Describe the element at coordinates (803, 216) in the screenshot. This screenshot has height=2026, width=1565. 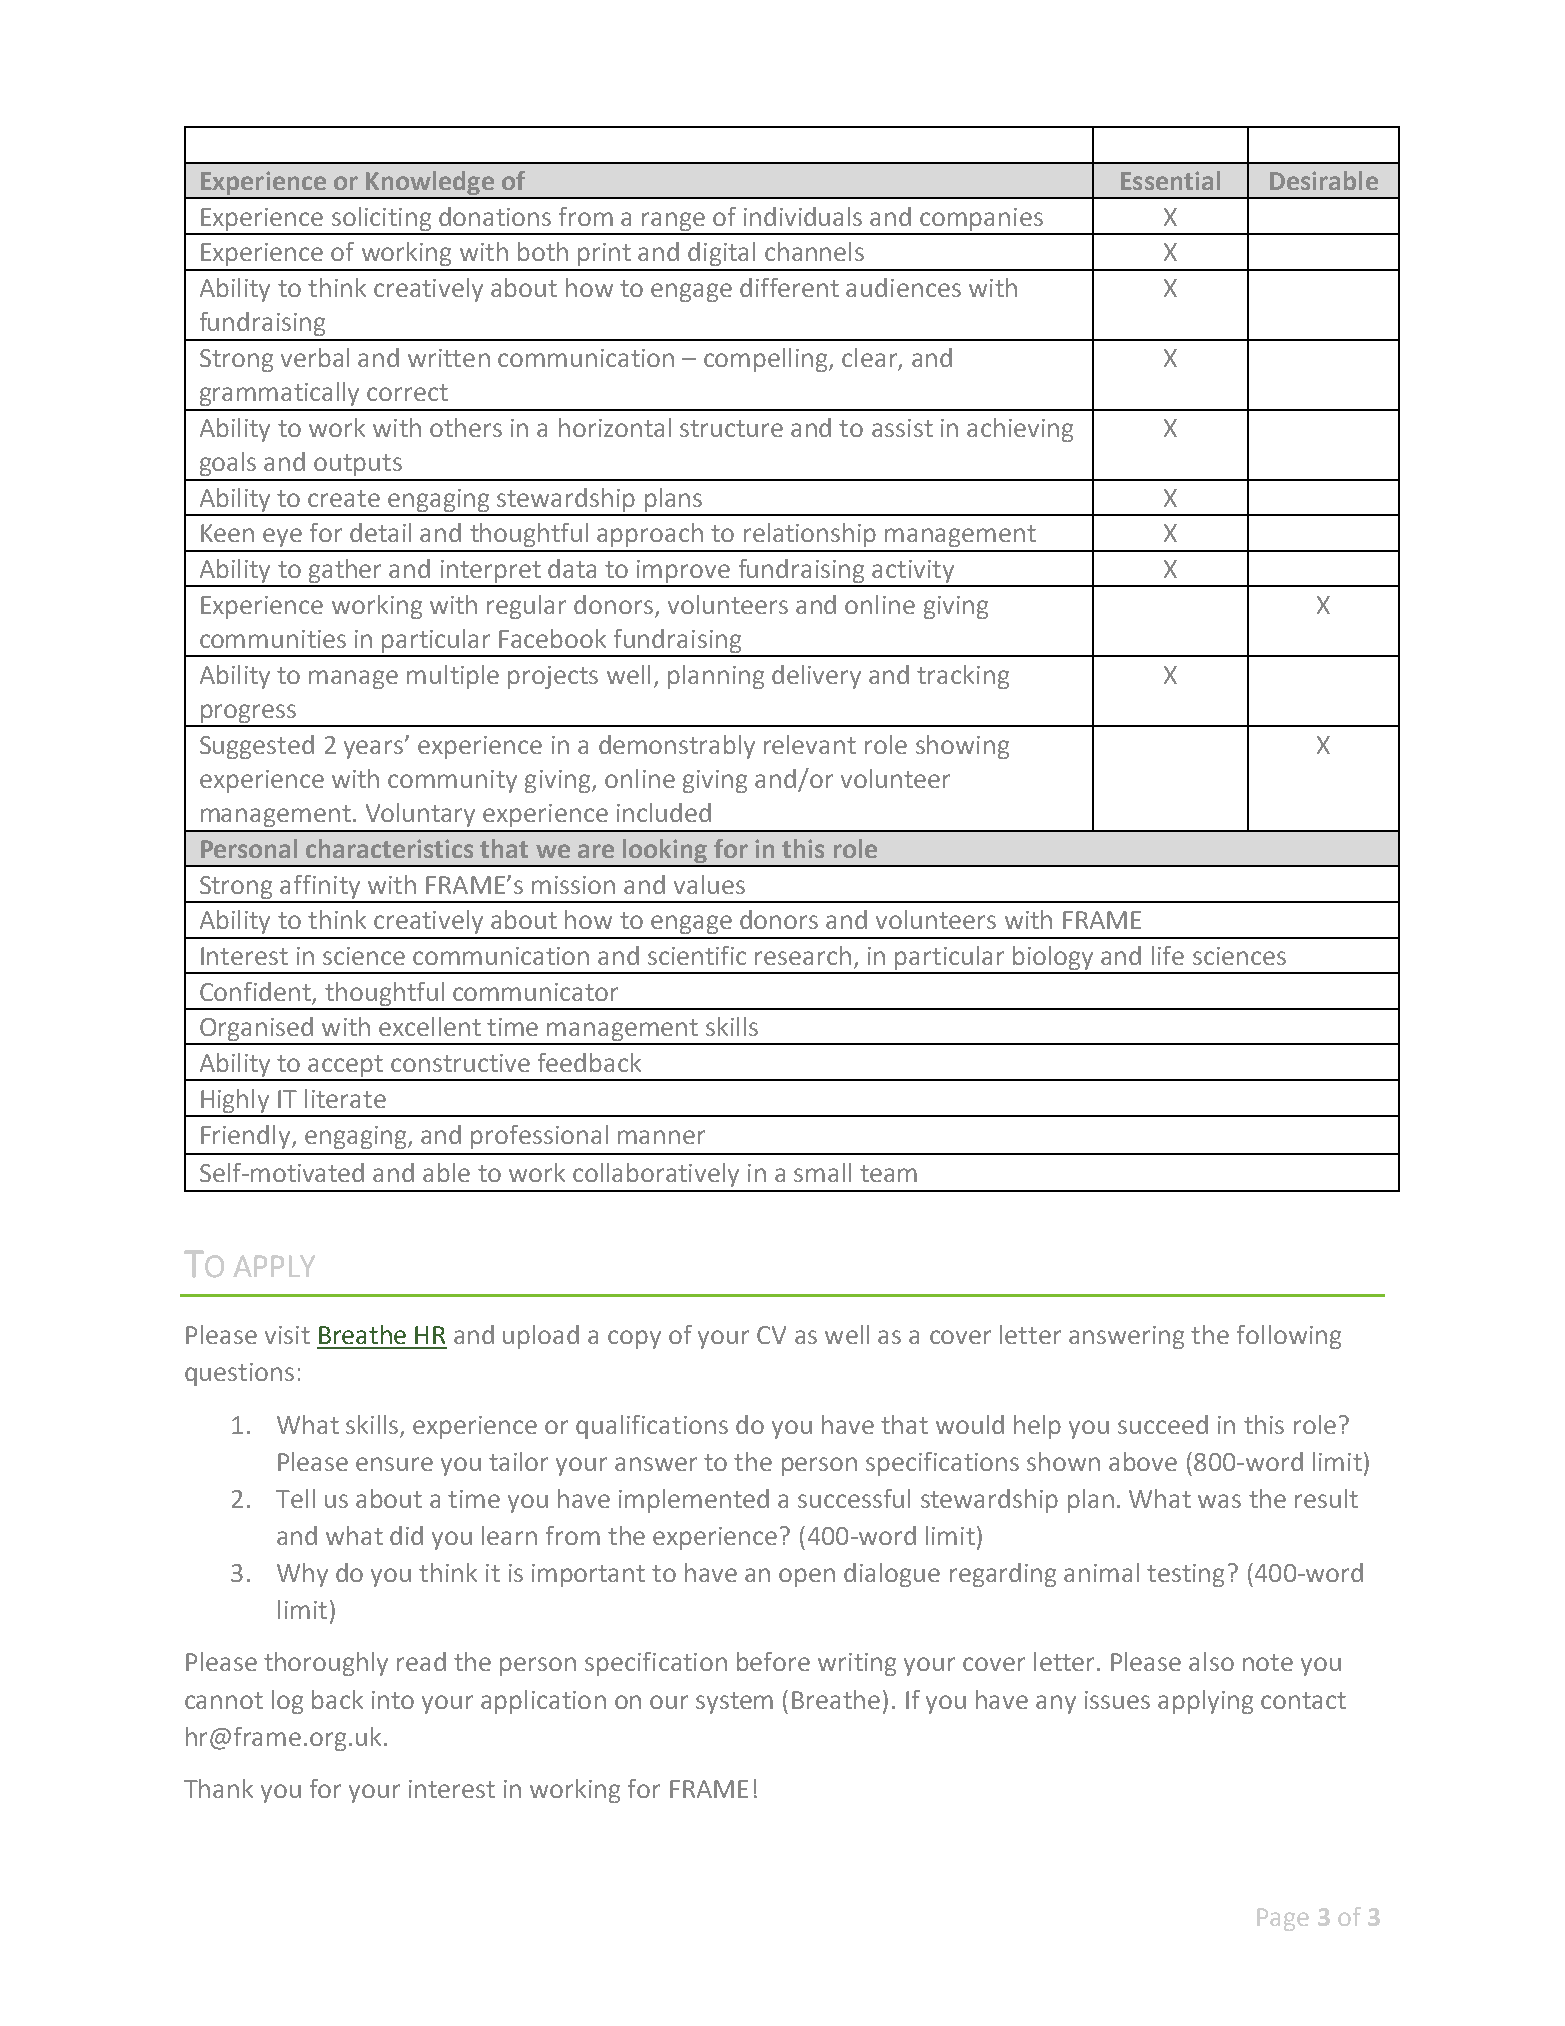
I see `individuals` at that location.
